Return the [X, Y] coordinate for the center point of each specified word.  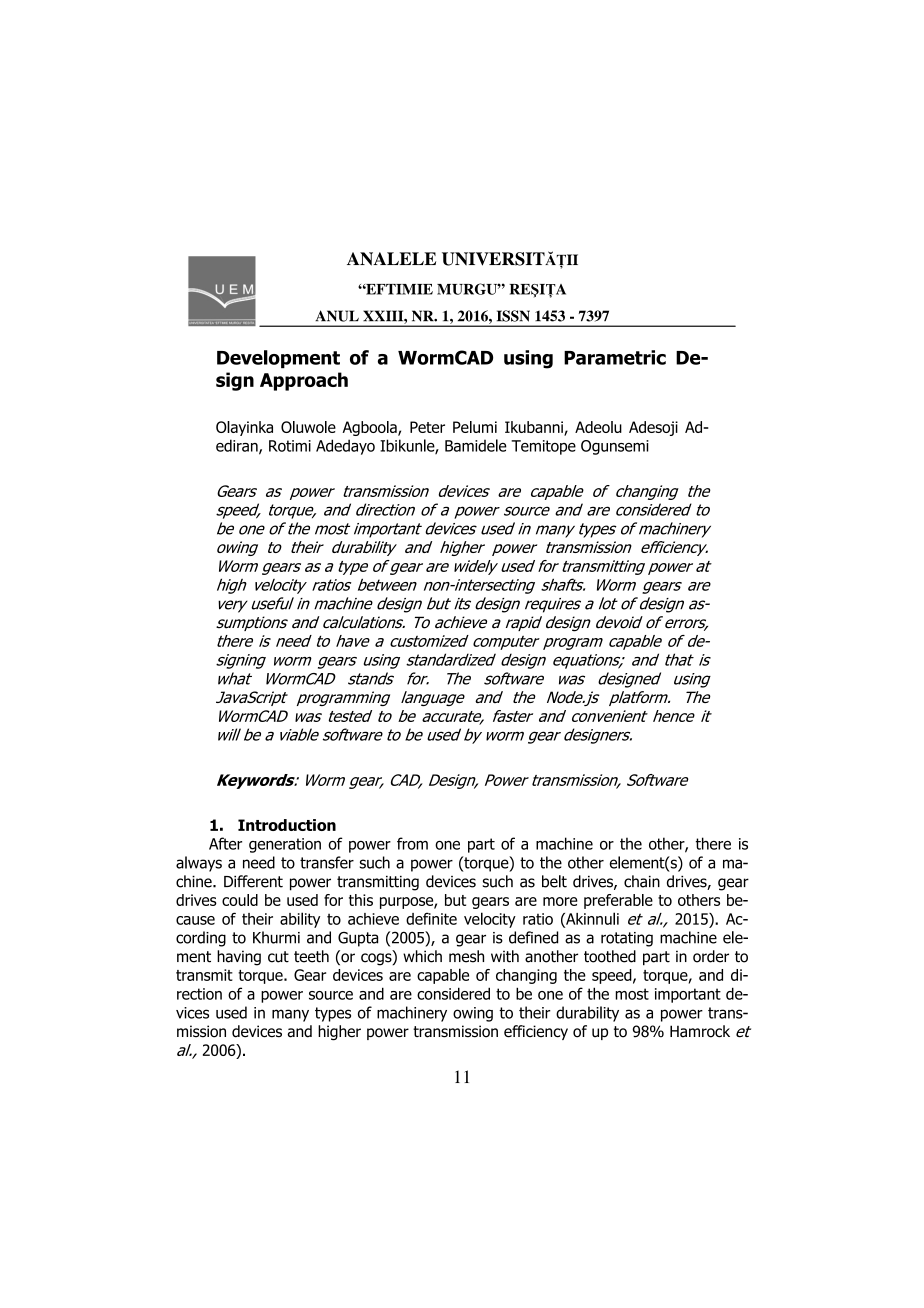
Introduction [287, 825]
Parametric [615, 357]
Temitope [543, 447]
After [225, 843]
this [361, 900]
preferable [618, 901]
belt [554, 881]
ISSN [513, 316]
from [412, 843]
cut [278, 957]
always [199, 864]
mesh [466, 956]
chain [642, 881]
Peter [427, 427]
